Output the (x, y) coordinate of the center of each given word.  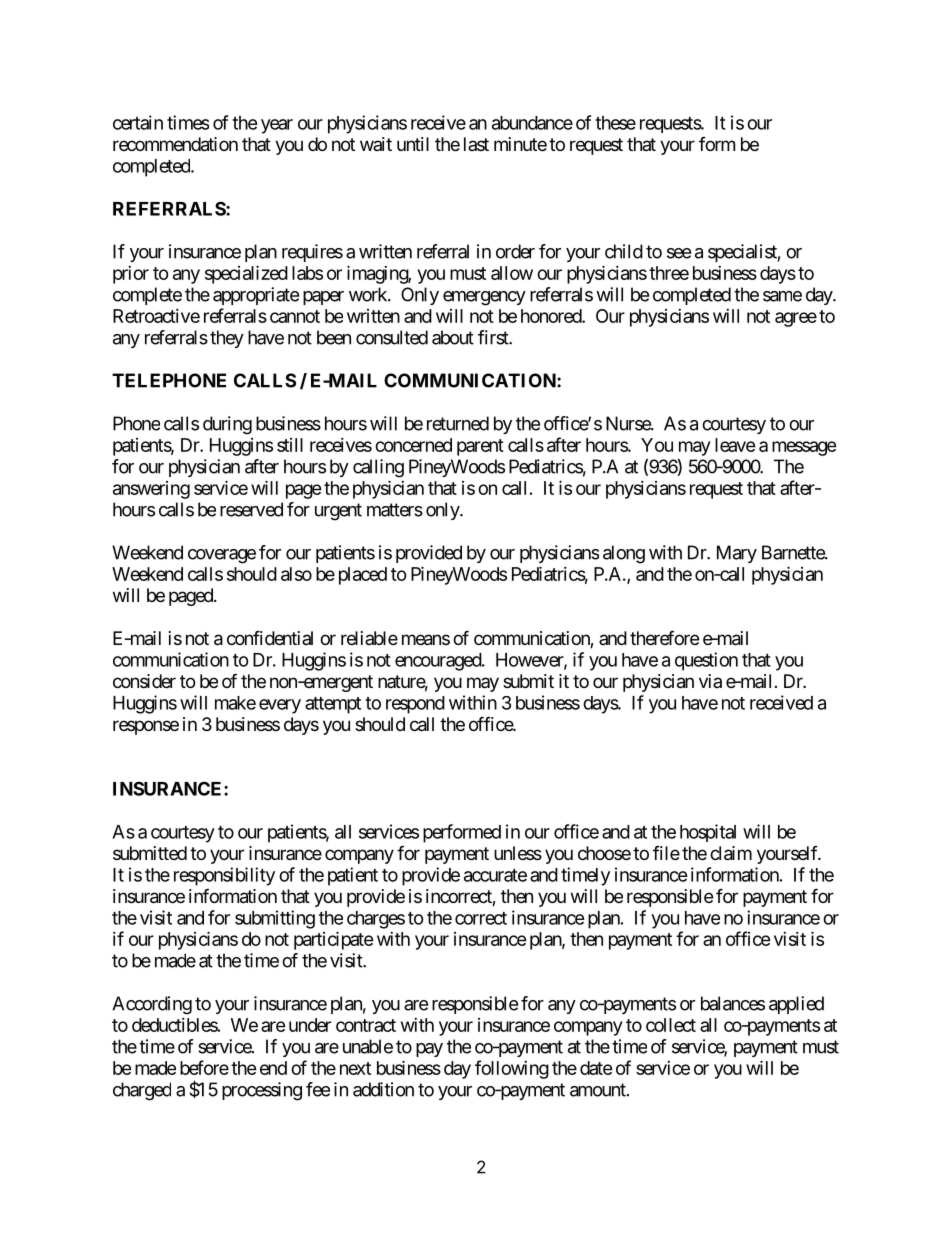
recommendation (175, 144)
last (476, 144)
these (615, 123)
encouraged (439, 662)
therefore (664, 637)
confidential (270, 637)
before (204, 1067)
